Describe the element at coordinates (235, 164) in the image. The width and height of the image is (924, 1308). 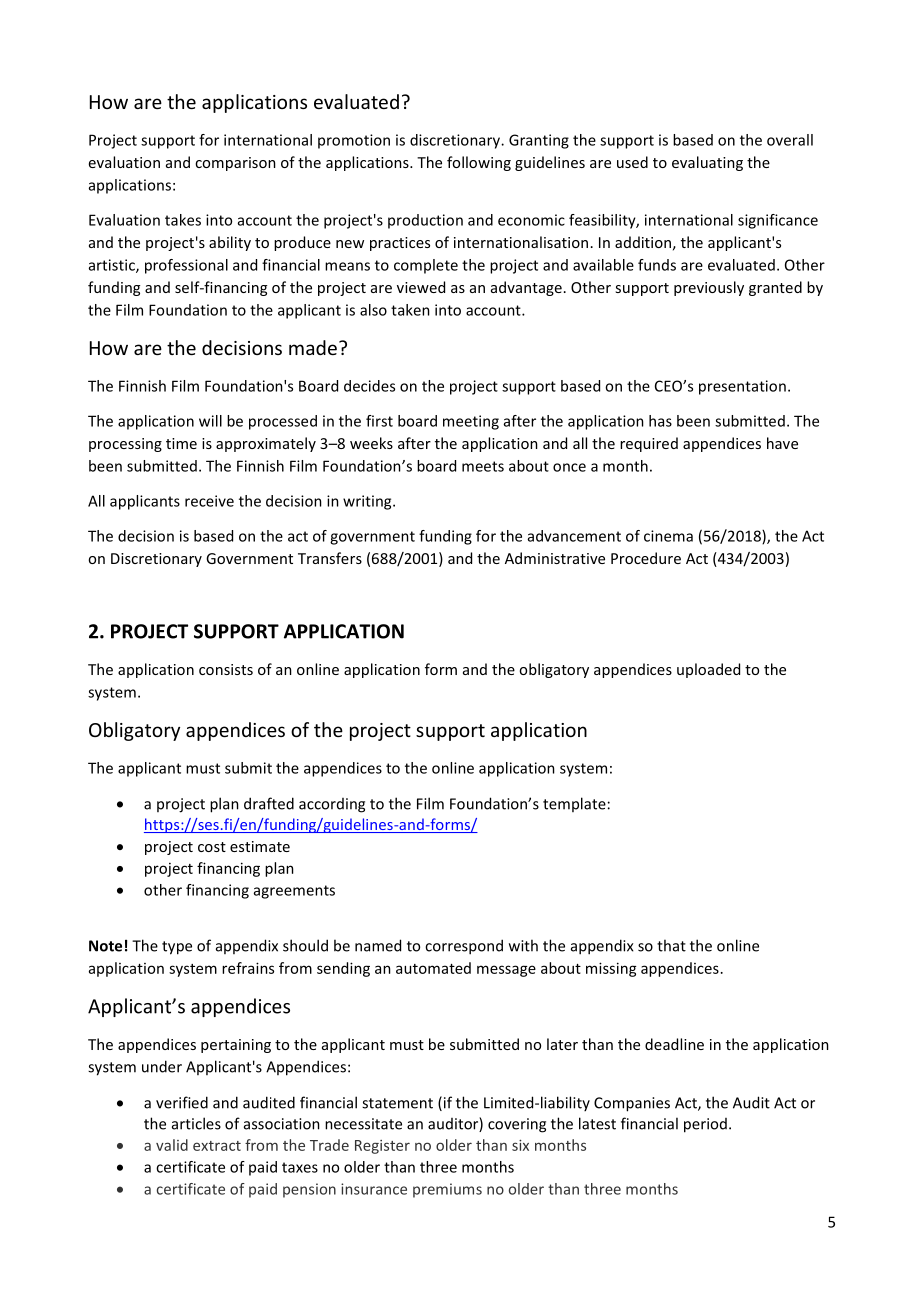
I see `comparison` at that location.
